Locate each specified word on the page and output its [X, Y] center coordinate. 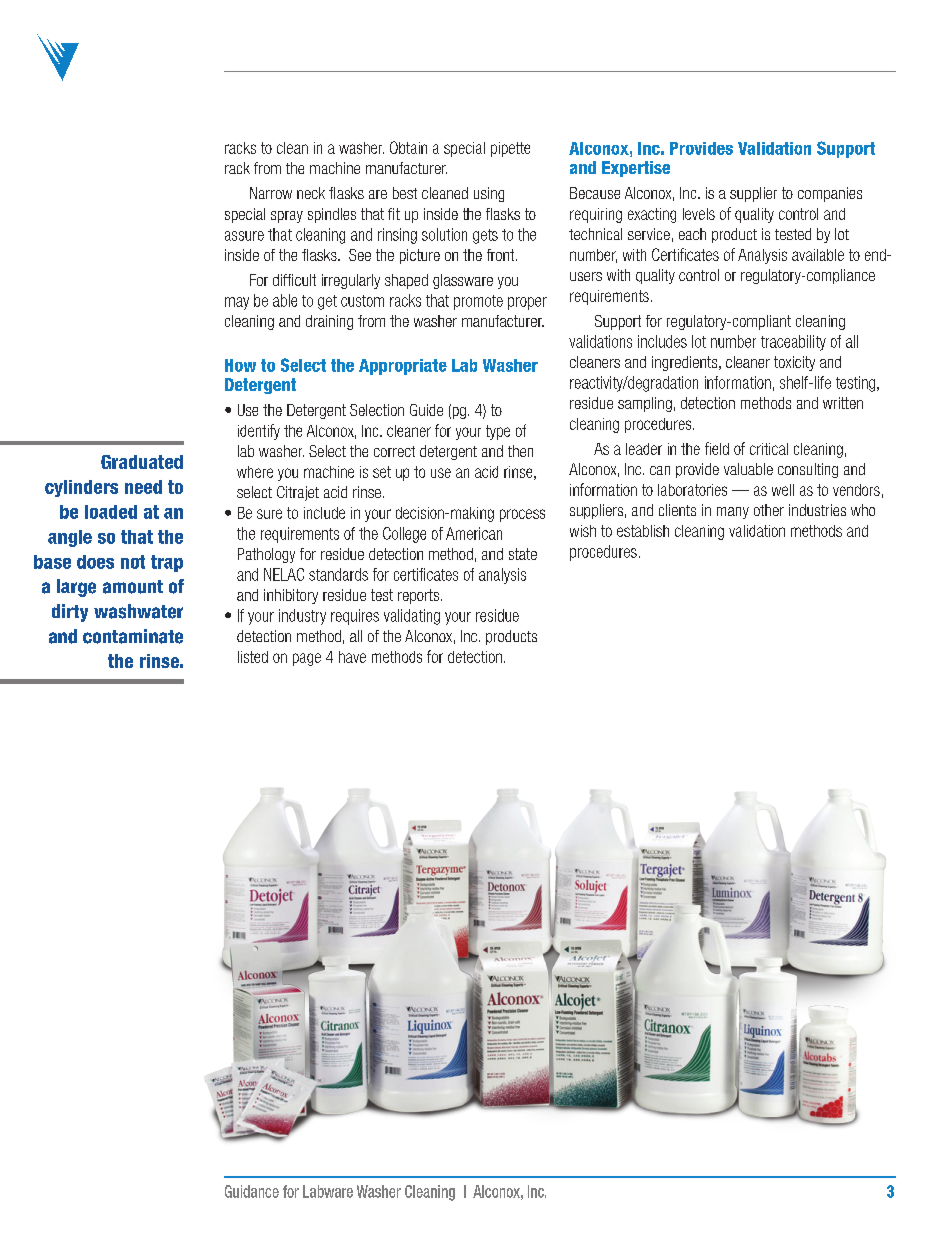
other [769, 510]
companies [830, 194]
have [352, 657]
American [474, 533]
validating [412, 617]
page [307, 659]
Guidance [252, 1191]
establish [643, 531]
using [489, 194]
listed [253, 657]
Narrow [271, 193]
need [143, 487]
